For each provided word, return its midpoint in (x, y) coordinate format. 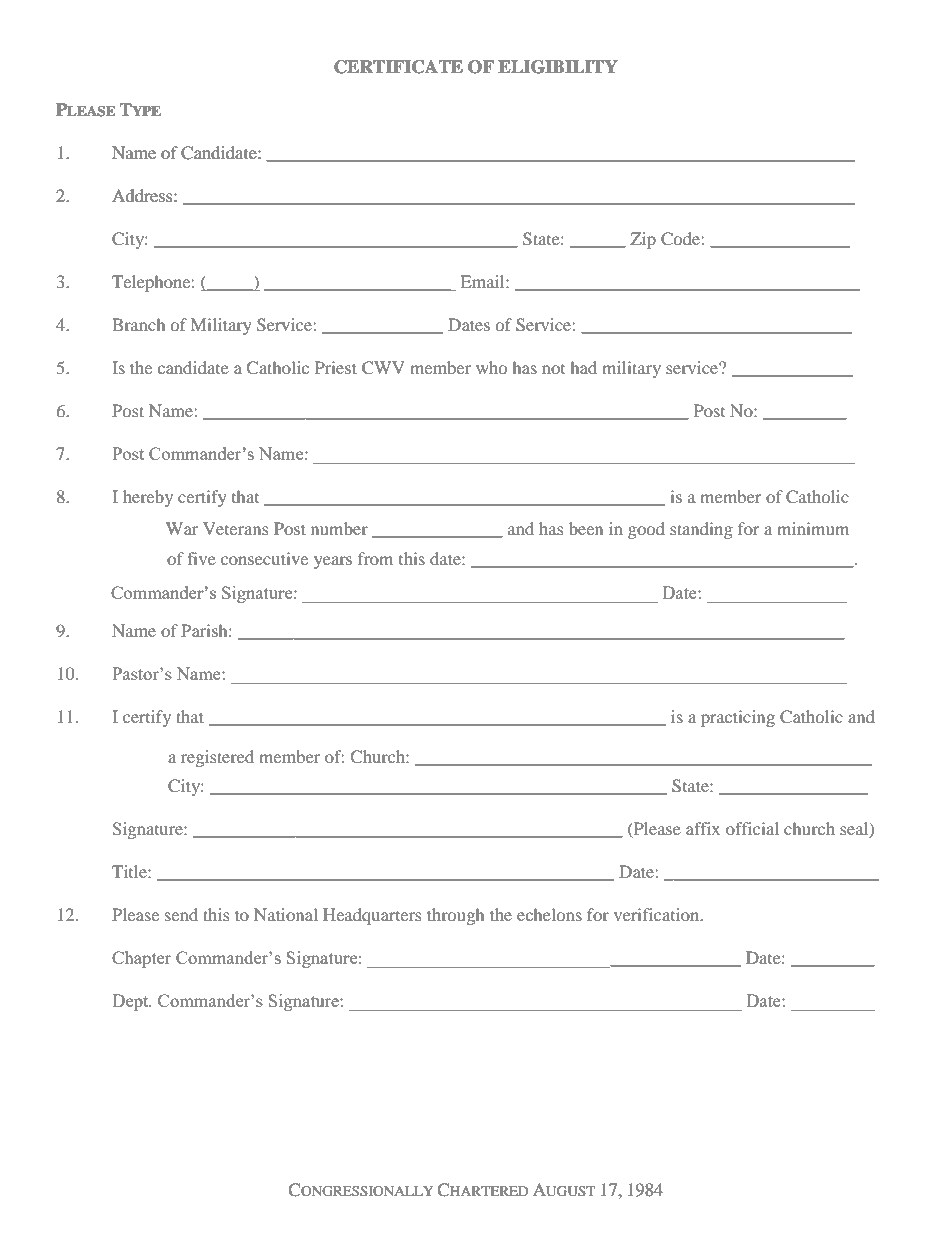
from (375, 558)
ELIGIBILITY (558, 67)
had (583, 367)
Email (484, 281)
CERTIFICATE (398, 67)
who (491, 367)
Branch (138, 324)
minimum (813, 528)
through (455, 916)
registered (217, 758)
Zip (643, 240)
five (201, 558)
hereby (148, 498)
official (752, 828)
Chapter (141, 959)
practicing (738, 718)
